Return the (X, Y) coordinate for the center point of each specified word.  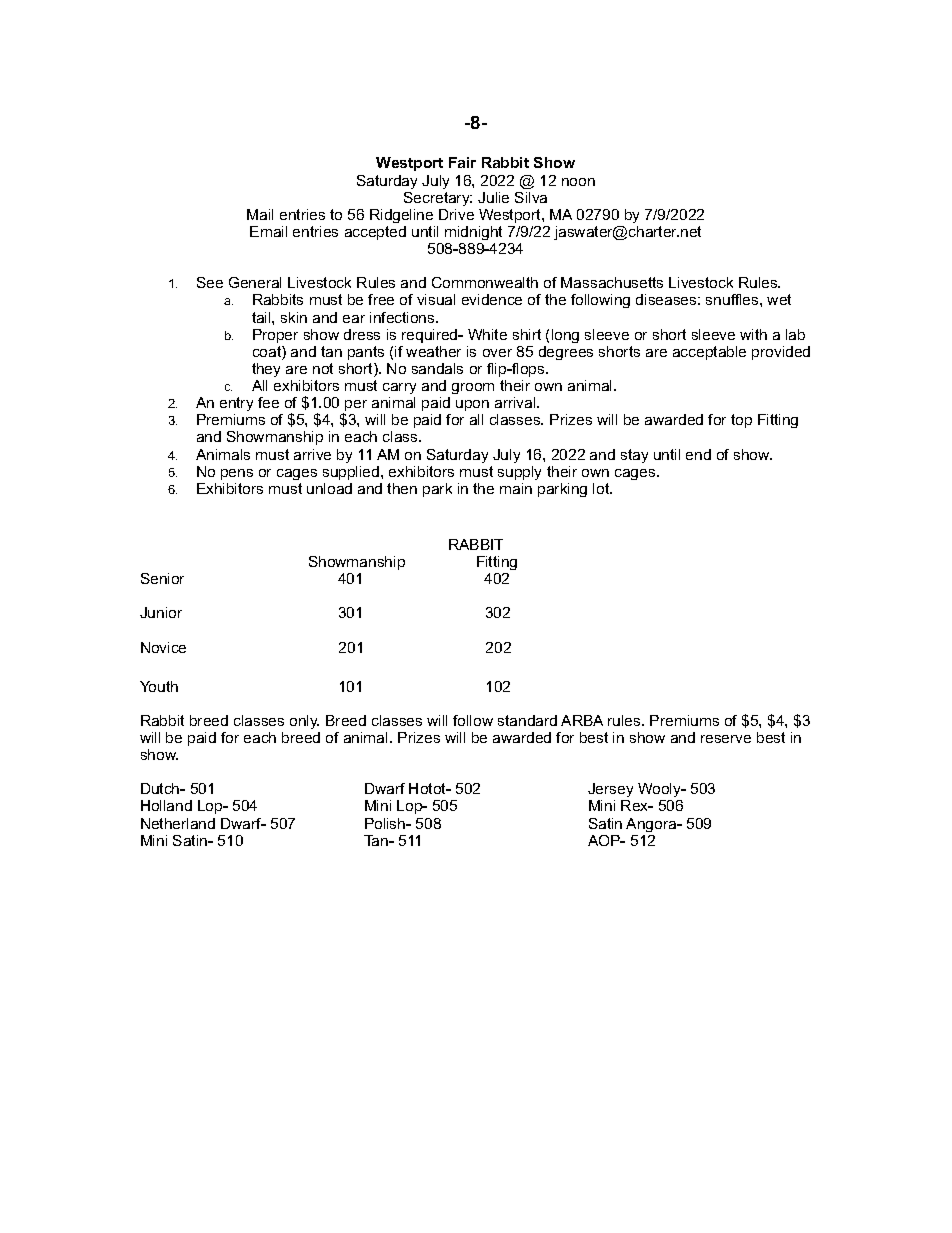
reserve (726, 739)
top (741, 421)
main (516, 488)
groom (473, 388)
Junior (161, 612)
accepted (375, 233)
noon (578, 182)
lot (602, 488)
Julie (493, 197)
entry (236, 404)
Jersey (610, 792)
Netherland (178, 823)
